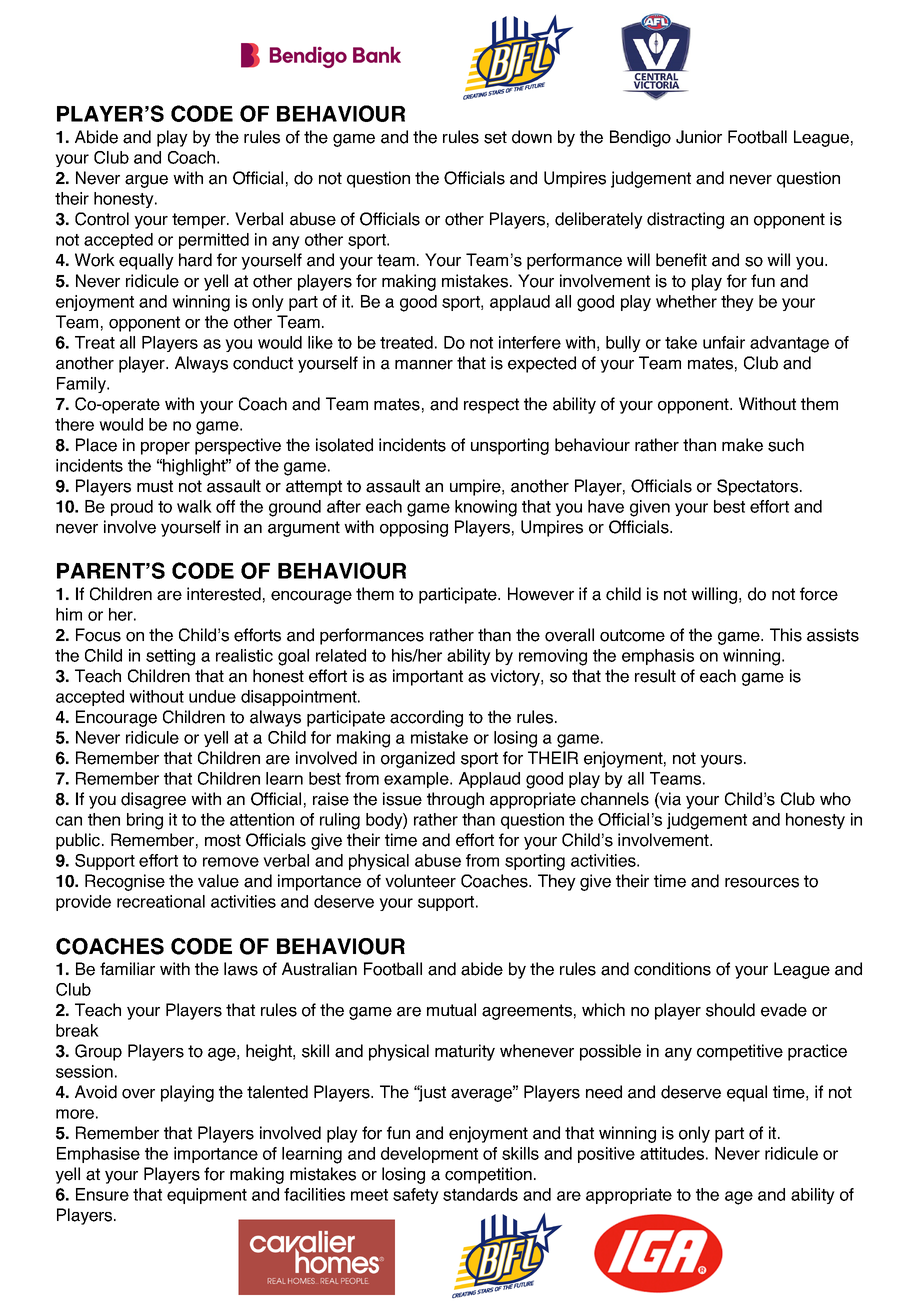 The image size is (924, 1308). What do you see at coordinates (170, 657) in the document?
I see `setting` at bounding box center [170, 657].
